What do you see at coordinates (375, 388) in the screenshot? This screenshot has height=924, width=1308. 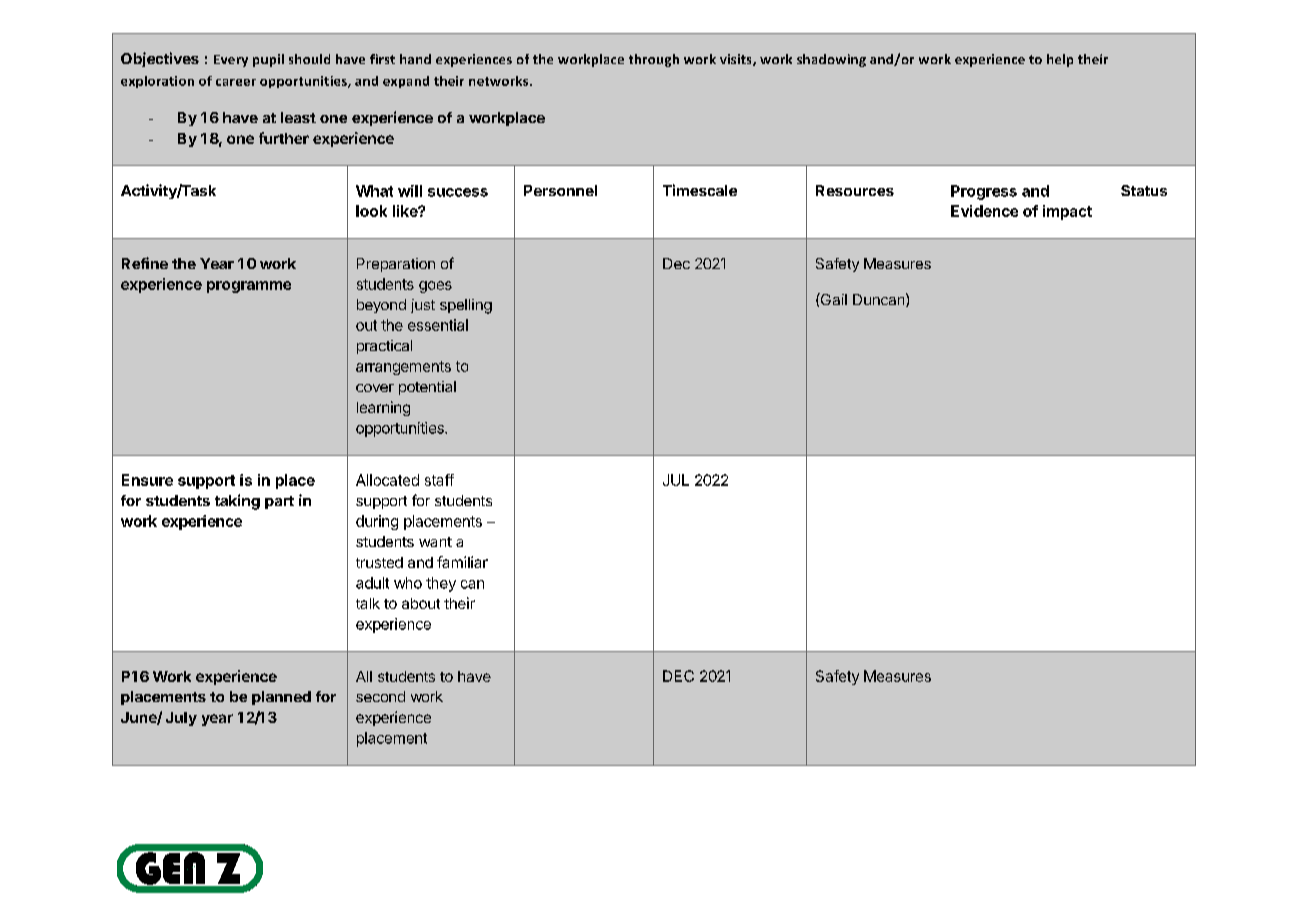 I see `cover` at bounding box center [375, 388].
